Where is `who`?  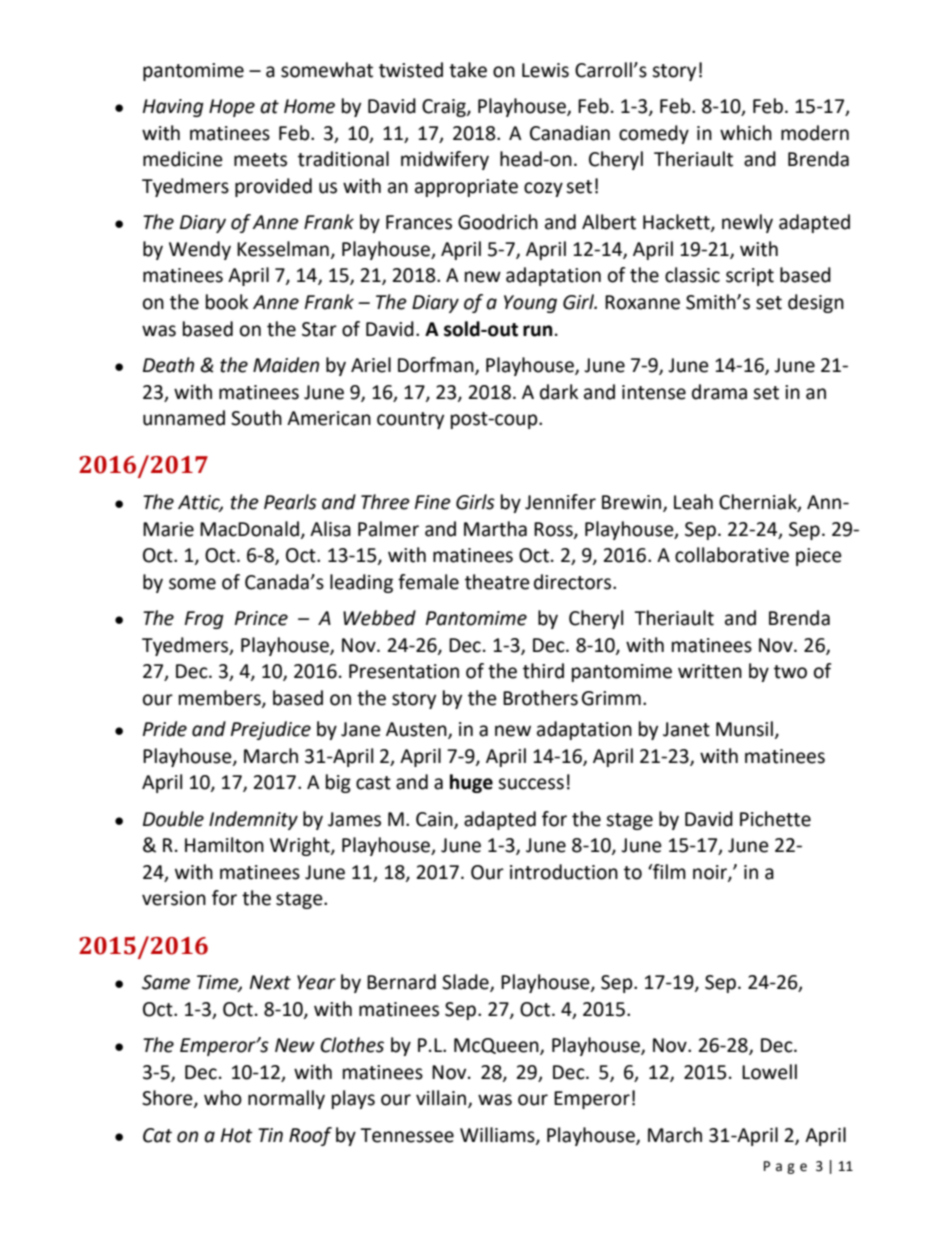
who is located at coordinates (223, 1098).
